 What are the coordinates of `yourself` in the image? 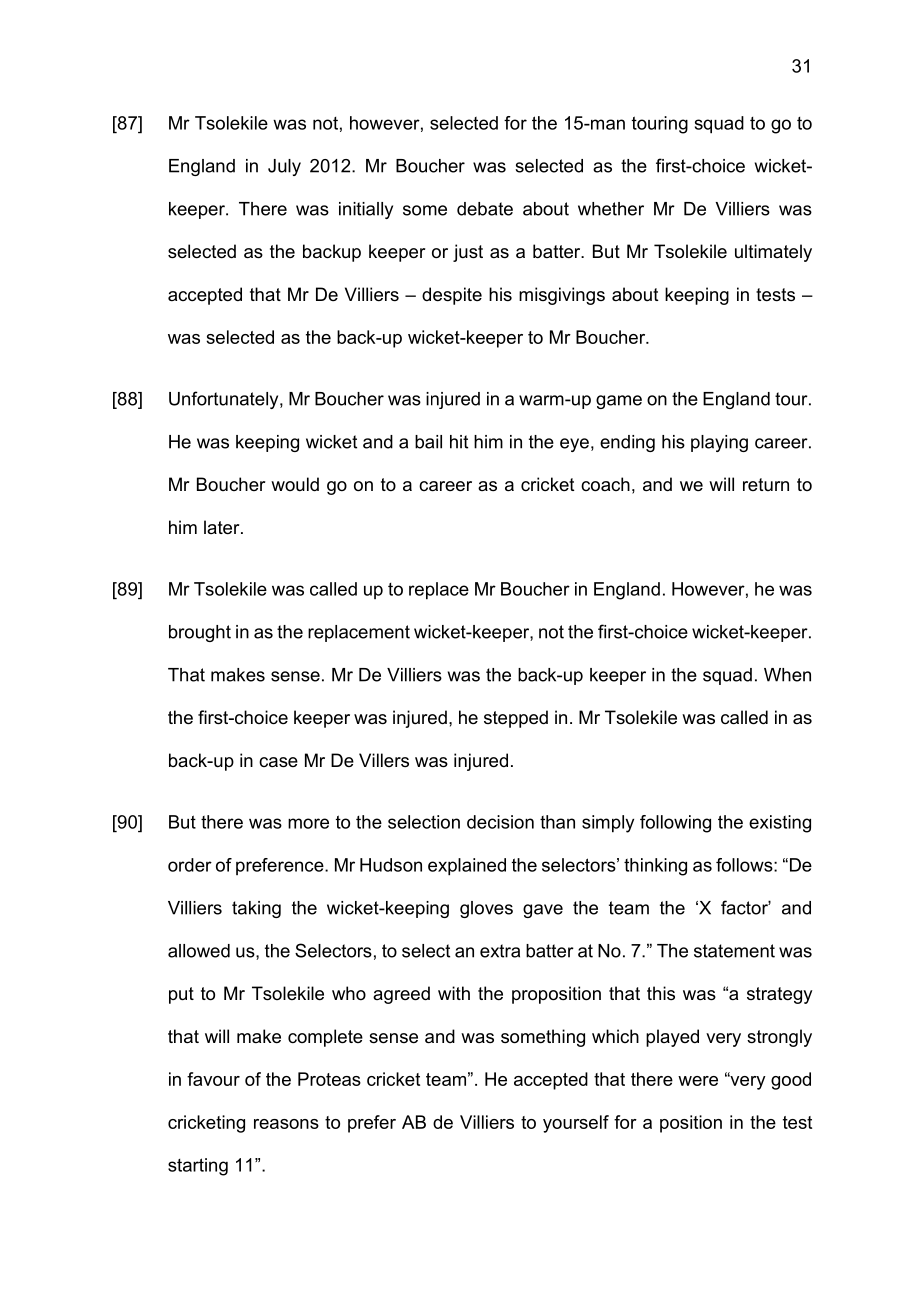 It's located at (576, 1124).
